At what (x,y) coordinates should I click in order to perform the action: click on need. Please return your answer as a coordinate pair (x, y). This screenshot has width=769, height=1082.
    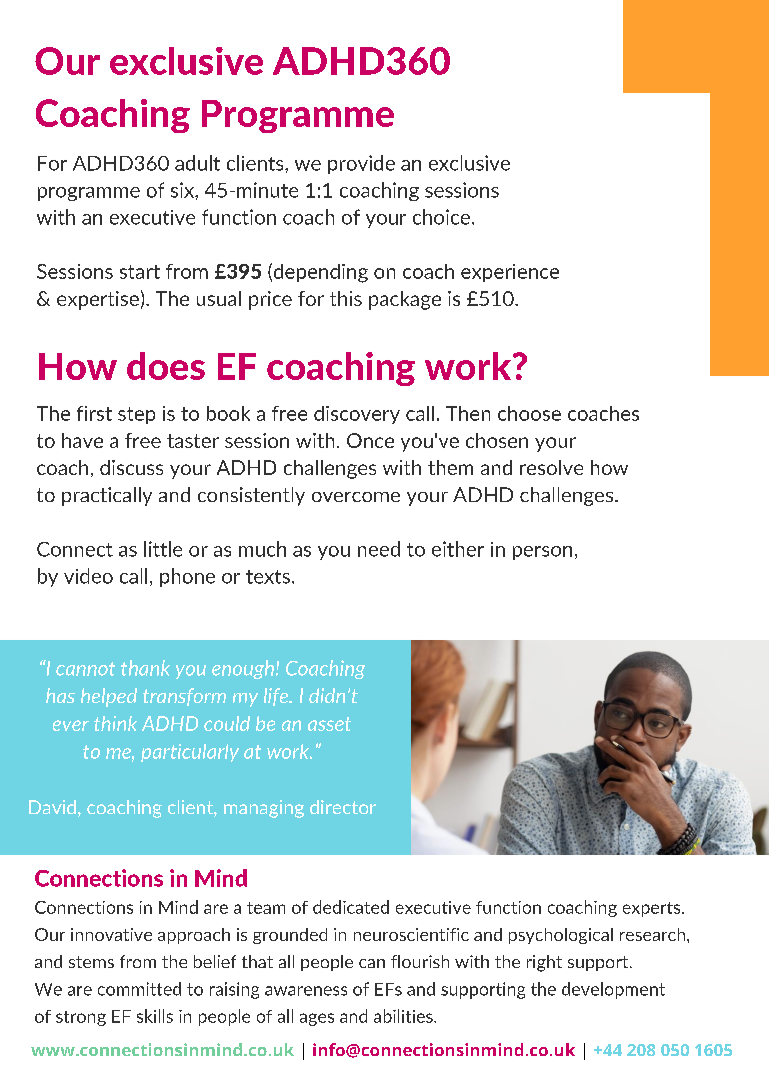
    Looking at the image, I should click on (379, 549).
